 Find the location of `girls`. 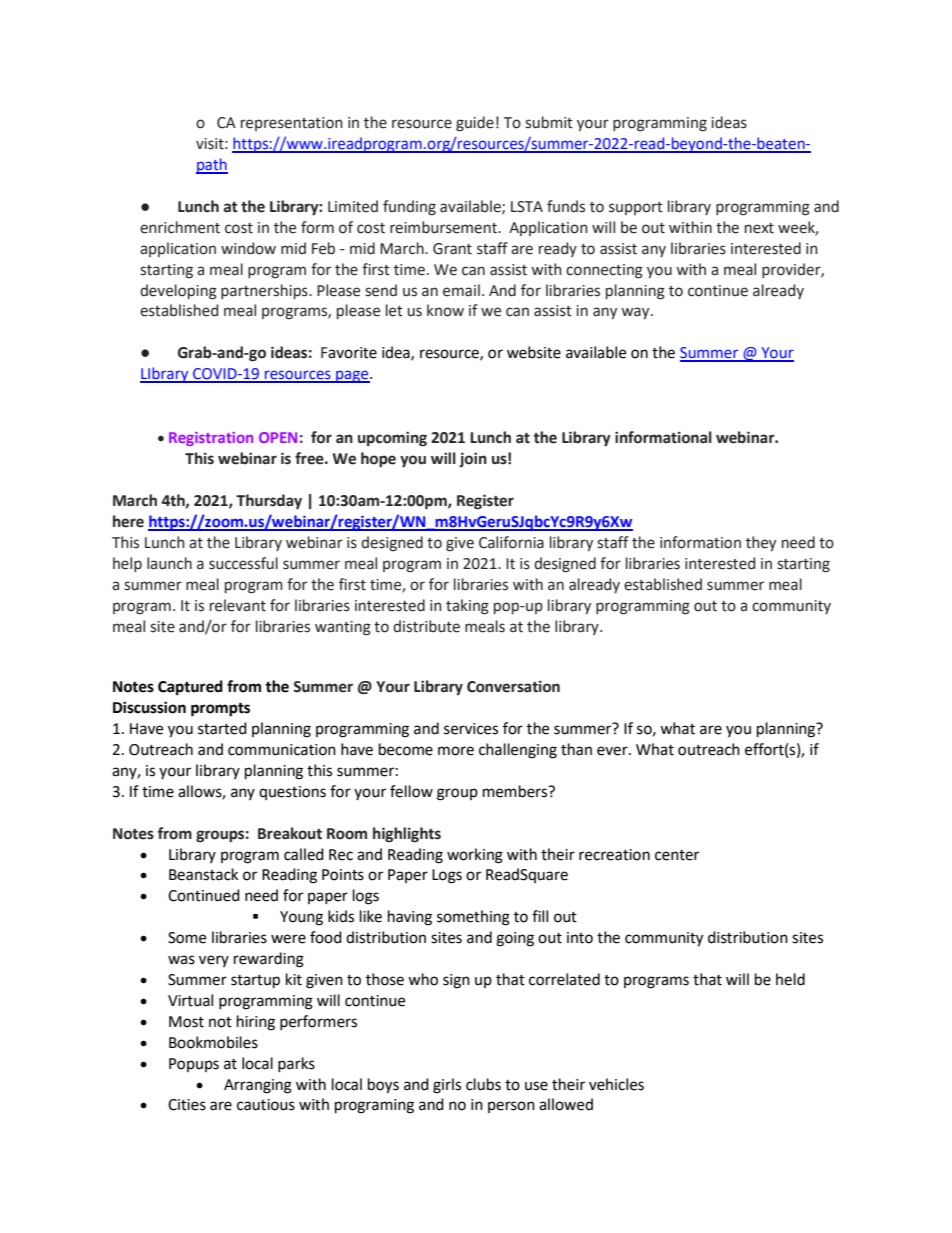

girls is located at coordinates (447, 1086).
